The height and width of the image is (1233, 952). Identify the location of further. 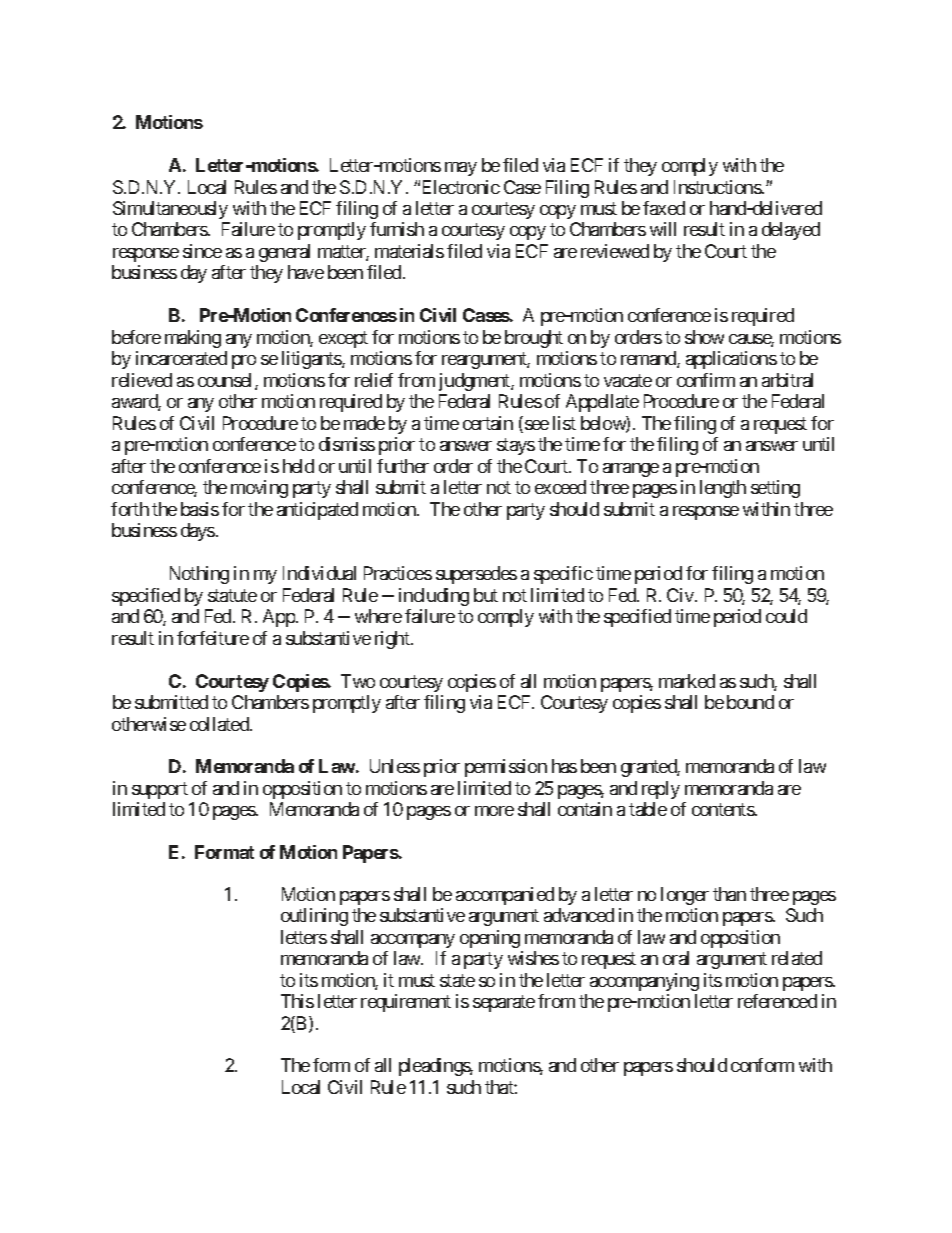
(403, 466).
